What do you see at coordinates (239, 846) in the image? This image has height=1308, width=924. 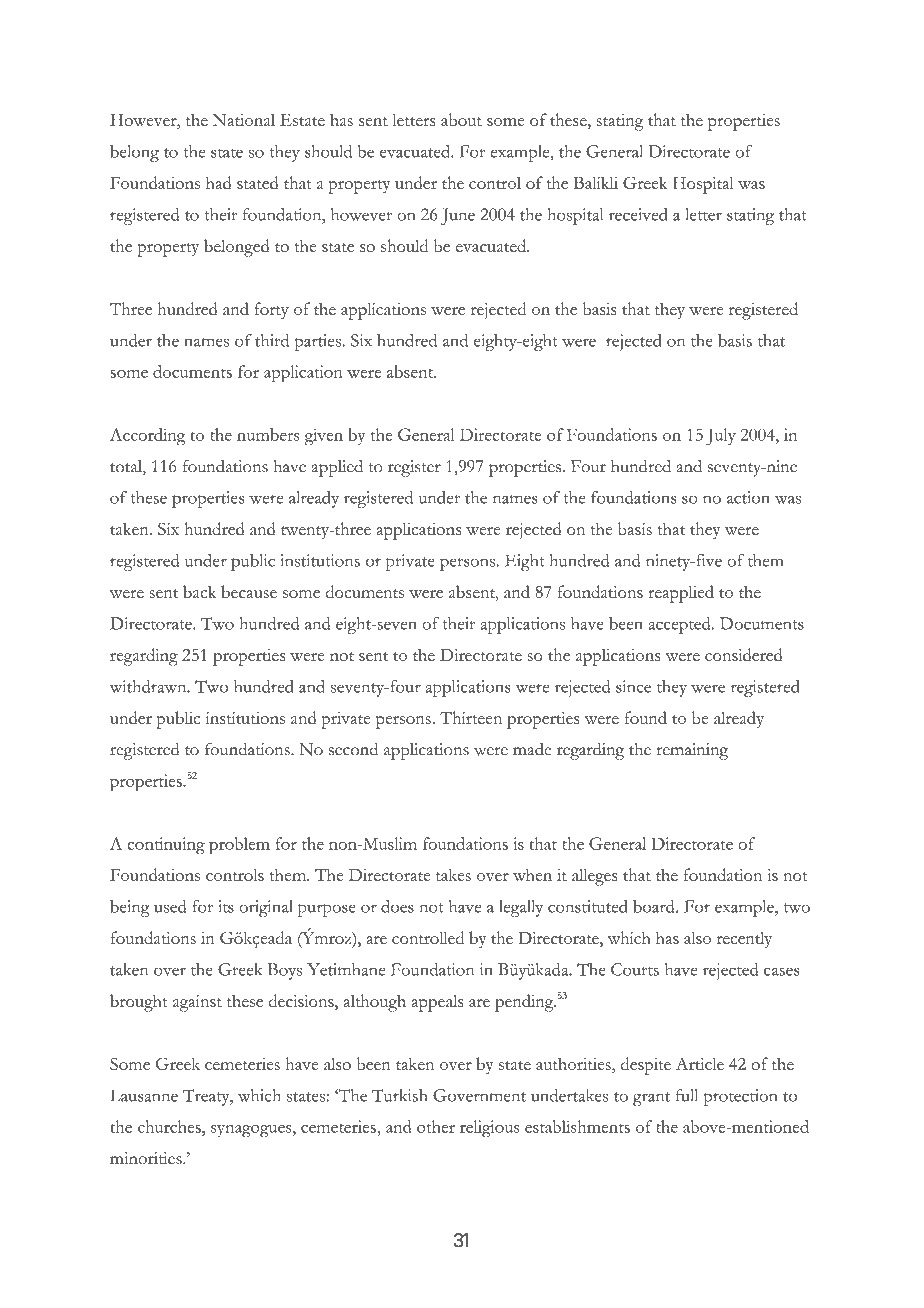 I see `problem` at bounding box center [239, 846].
